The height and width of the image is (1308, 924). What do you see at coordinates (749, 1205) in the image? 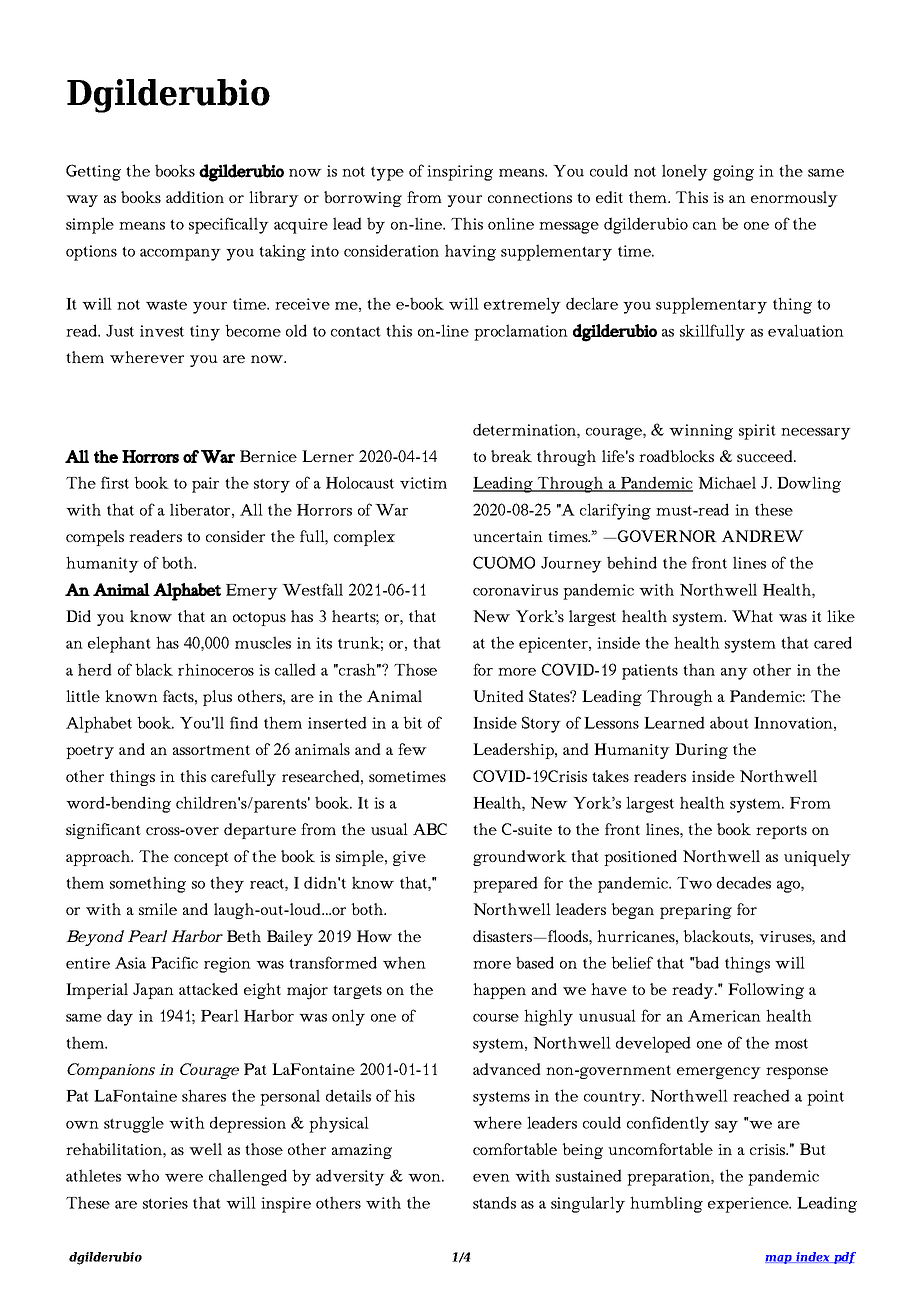
I see `experience` at bounding box center [749, 1205].
